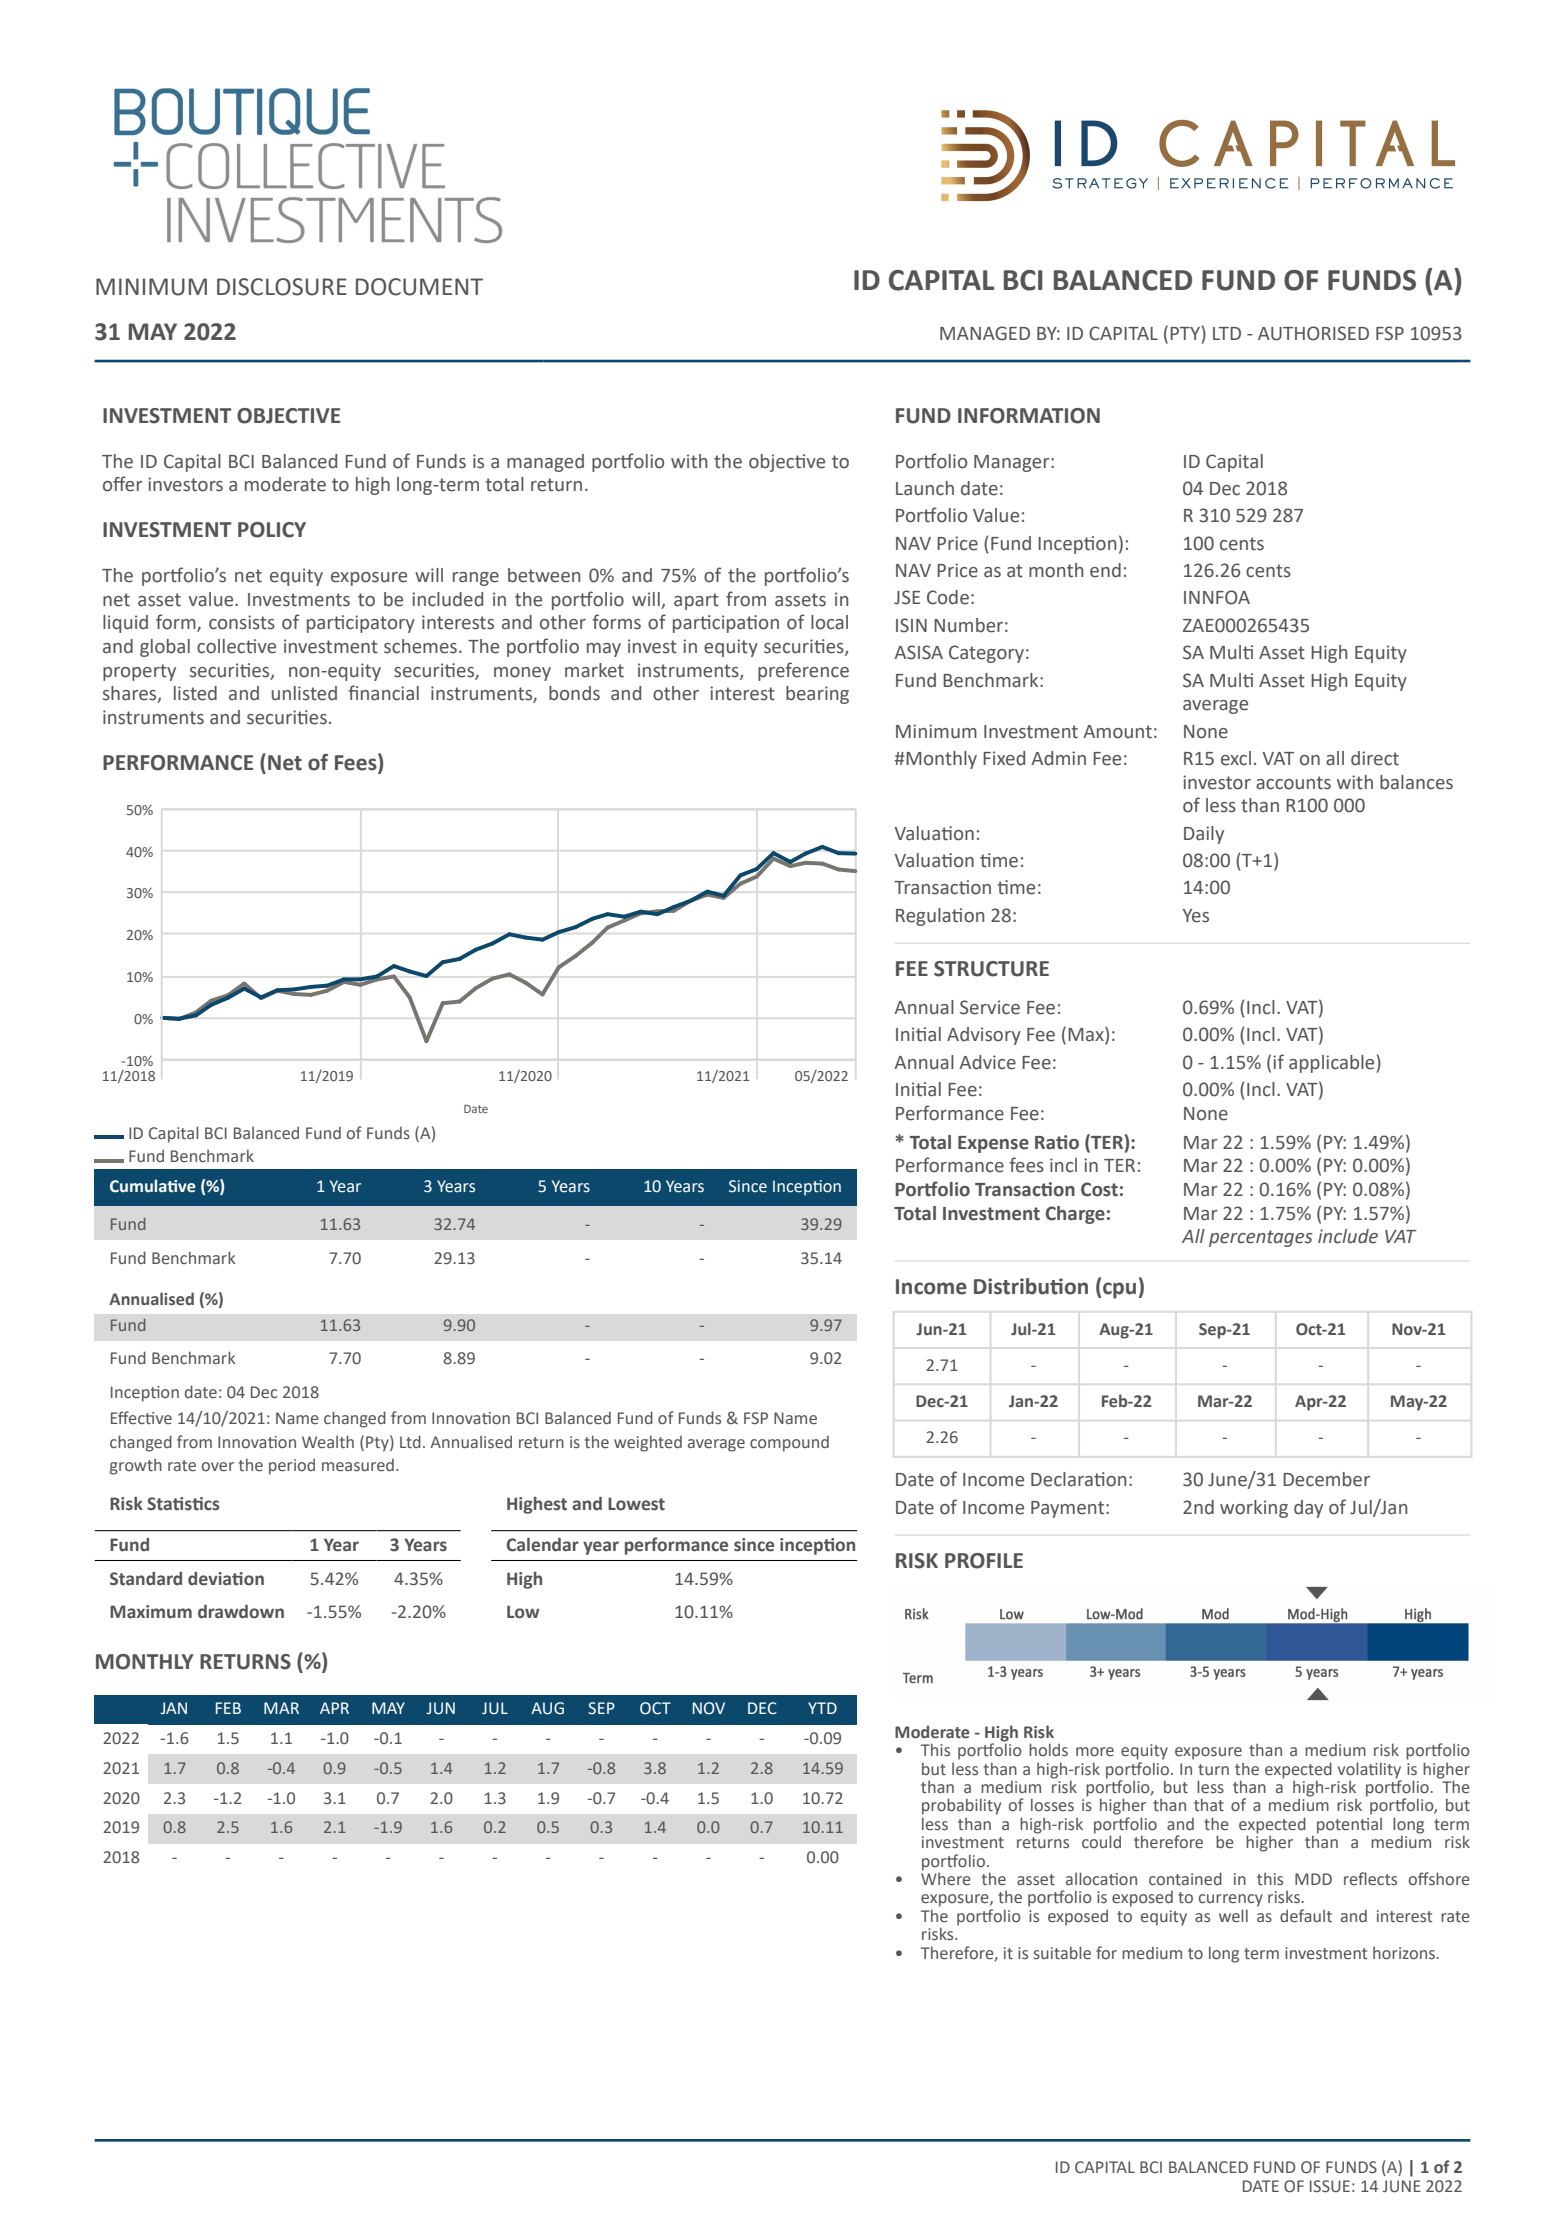 The image size is (1565, 2213). Describe the element at coordinates (993, 1144) in the image. I see `Expense` at that location.
